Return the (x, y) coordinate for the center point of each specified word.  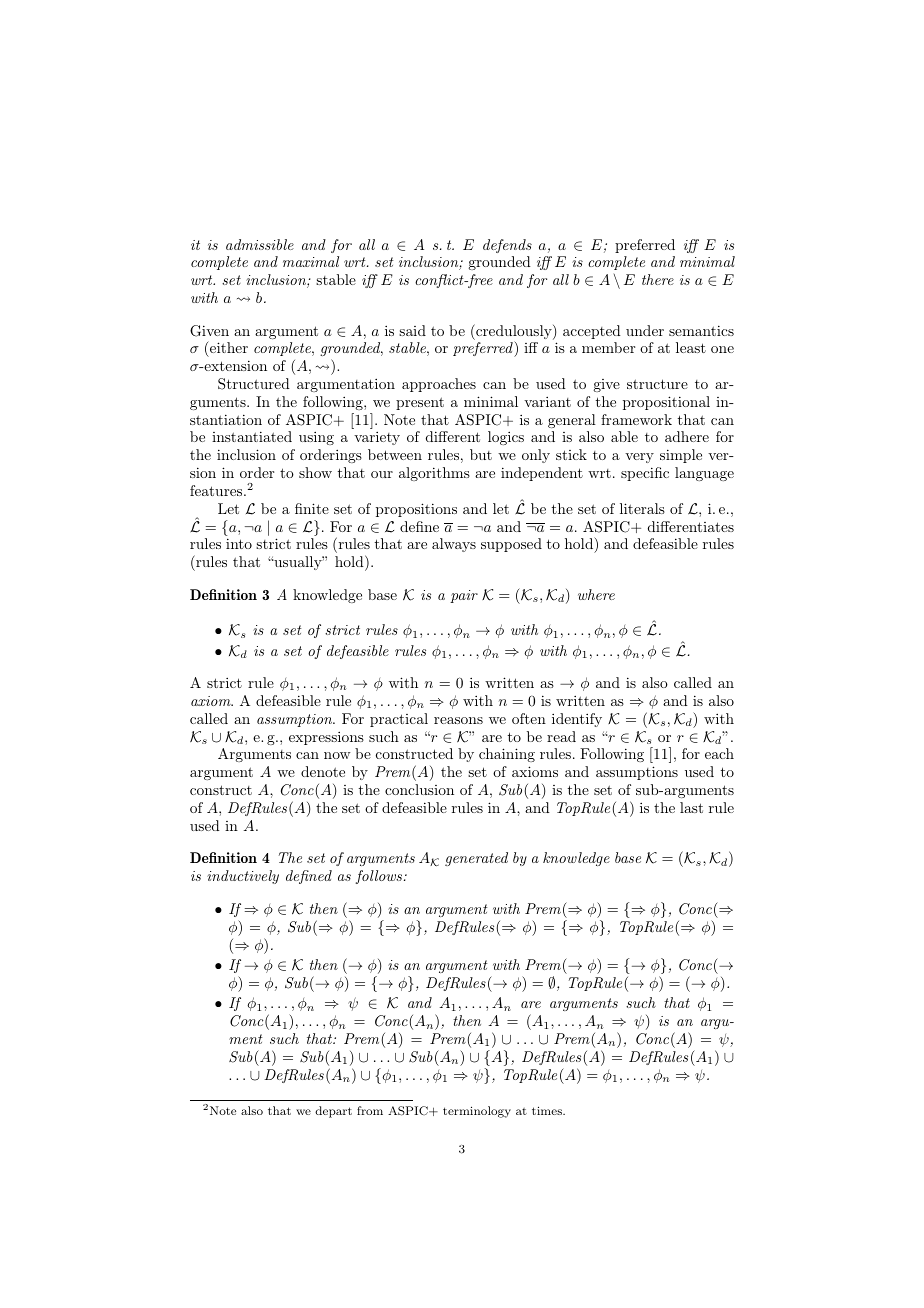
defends (507, 246)
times (548, 1110)
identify (577, 720)
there (658, 279)
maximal (311, 261)
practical (399, 720)
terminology (477, 1112)
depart (333, 1112)
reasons (458, 720)
